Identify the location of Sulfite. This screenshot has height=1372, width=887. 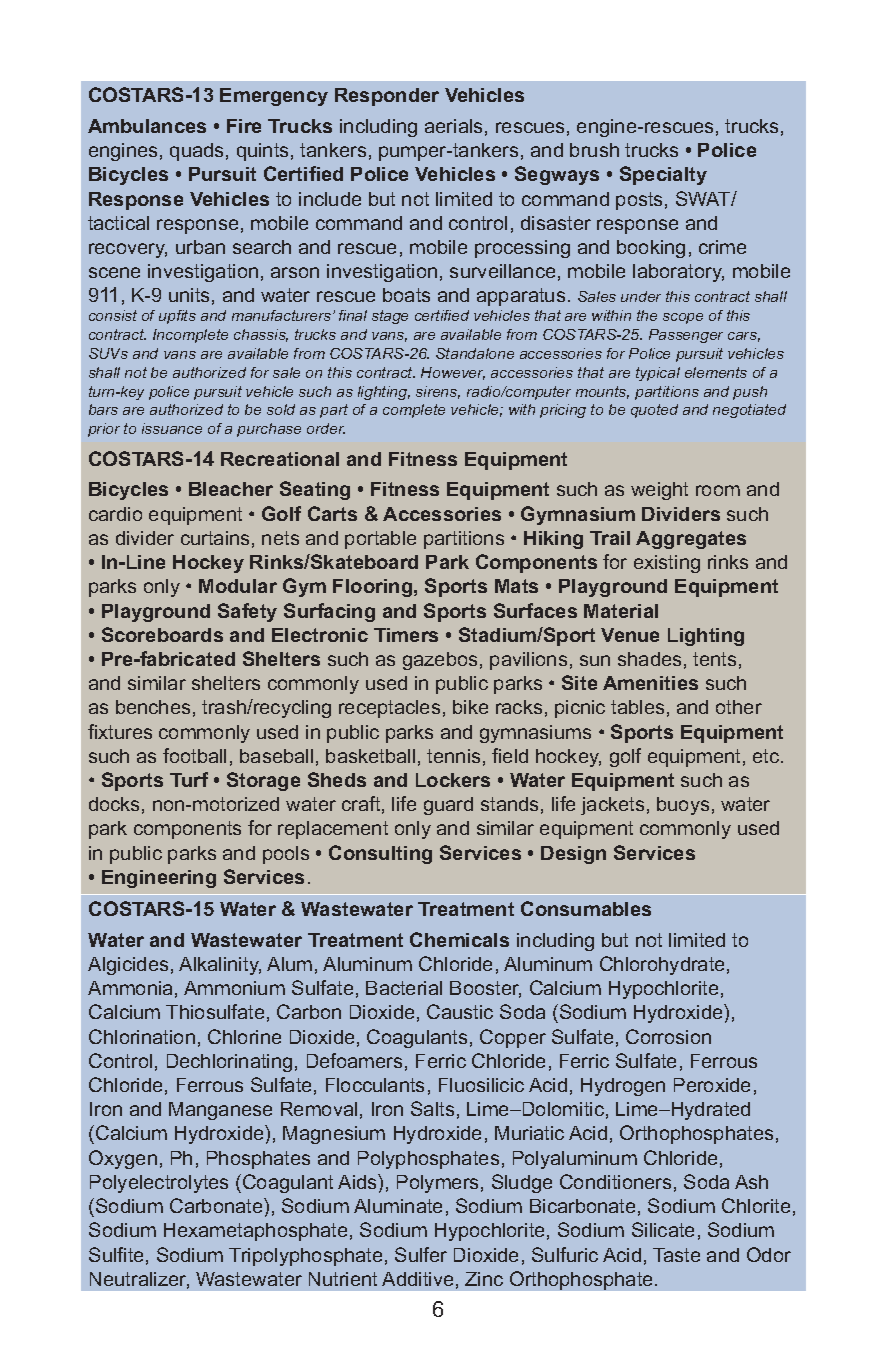
(116, 1254).
